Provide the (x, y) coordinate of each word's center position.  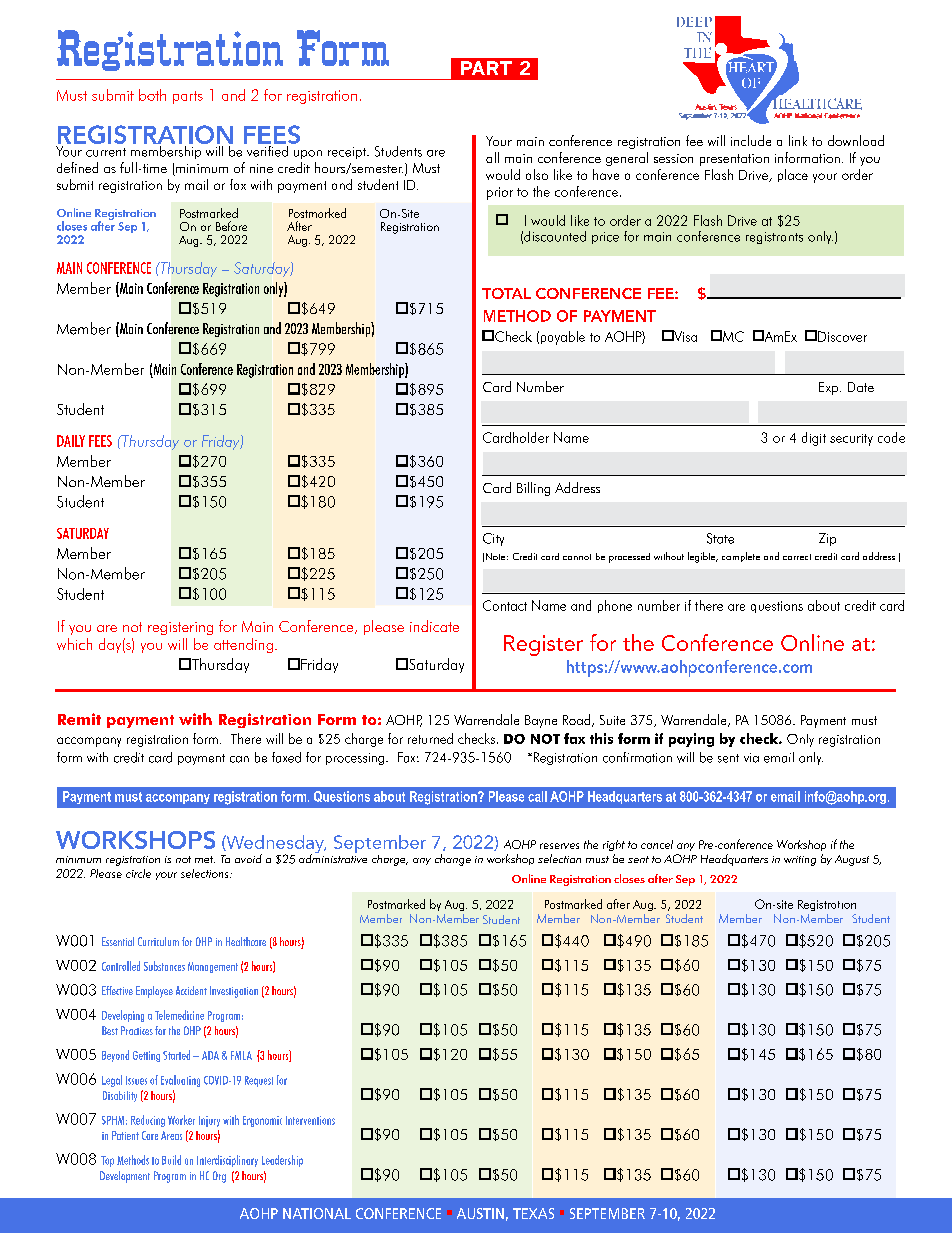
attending (243, 645)
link (798, 140)
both (152, 95)
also (537, 174)
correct (797, 557)
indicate (434, 626)
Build (171, 1160)
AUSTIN (480, 1213)
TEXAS (533, 1213)
